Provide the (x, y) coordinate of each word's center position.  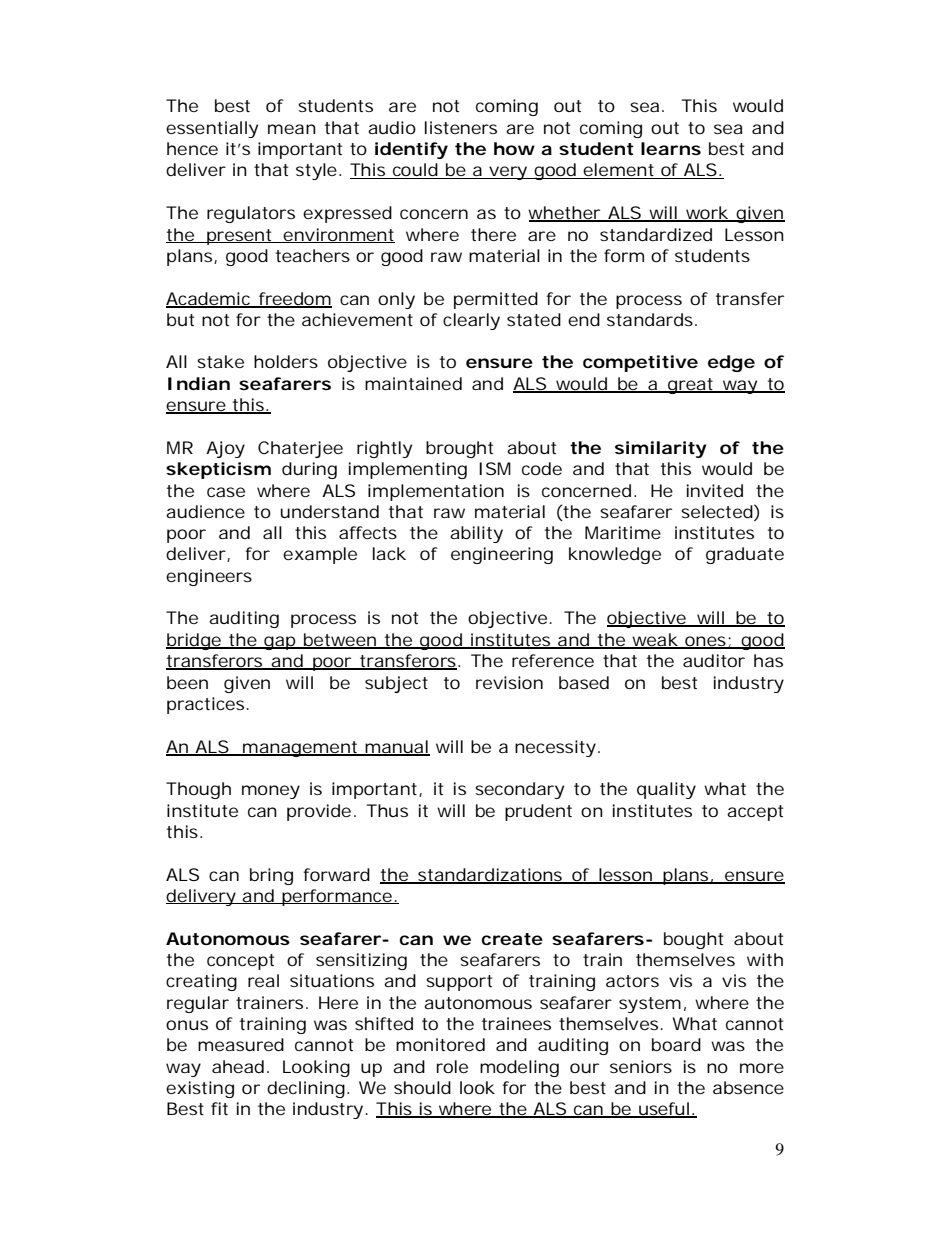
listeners (461, 127)
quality (666, 790)
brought (459, 449)
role (452, 1066)
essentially (212, 129)
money (271, 792)
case (226, 492)
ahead (238, 1066)
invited (715, 490)
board (676, 1044)
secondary (519, 790)
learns (671, 148)
